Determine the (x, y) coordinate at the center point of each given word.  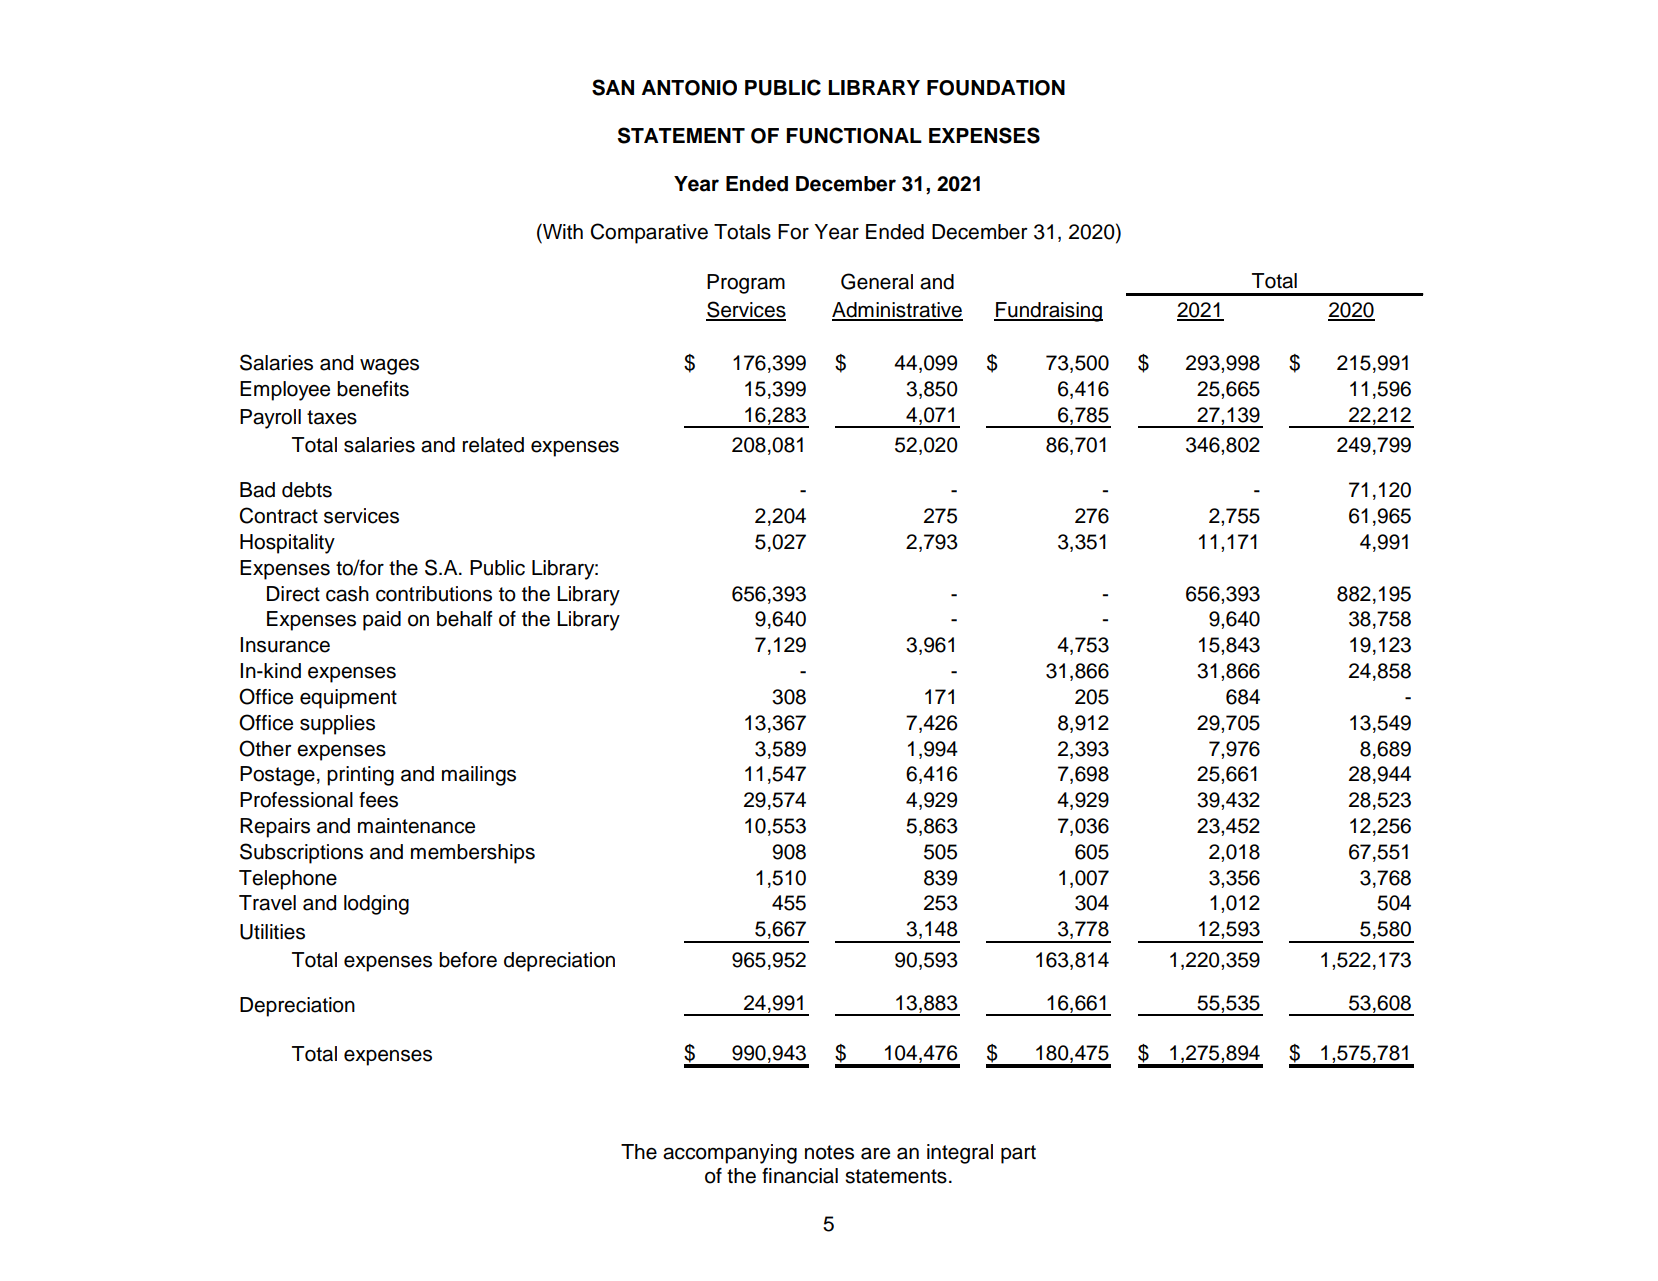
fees (378, 800)
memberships (473, 854)
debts (307, 490)
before (468, 960)
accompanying (730, 1154)
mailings (479, 776)
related (493, 445)
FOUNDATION (996, 88)
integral (960, 1154)
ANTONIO (689, 88)
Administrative (897, 311)
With (562, 231)
